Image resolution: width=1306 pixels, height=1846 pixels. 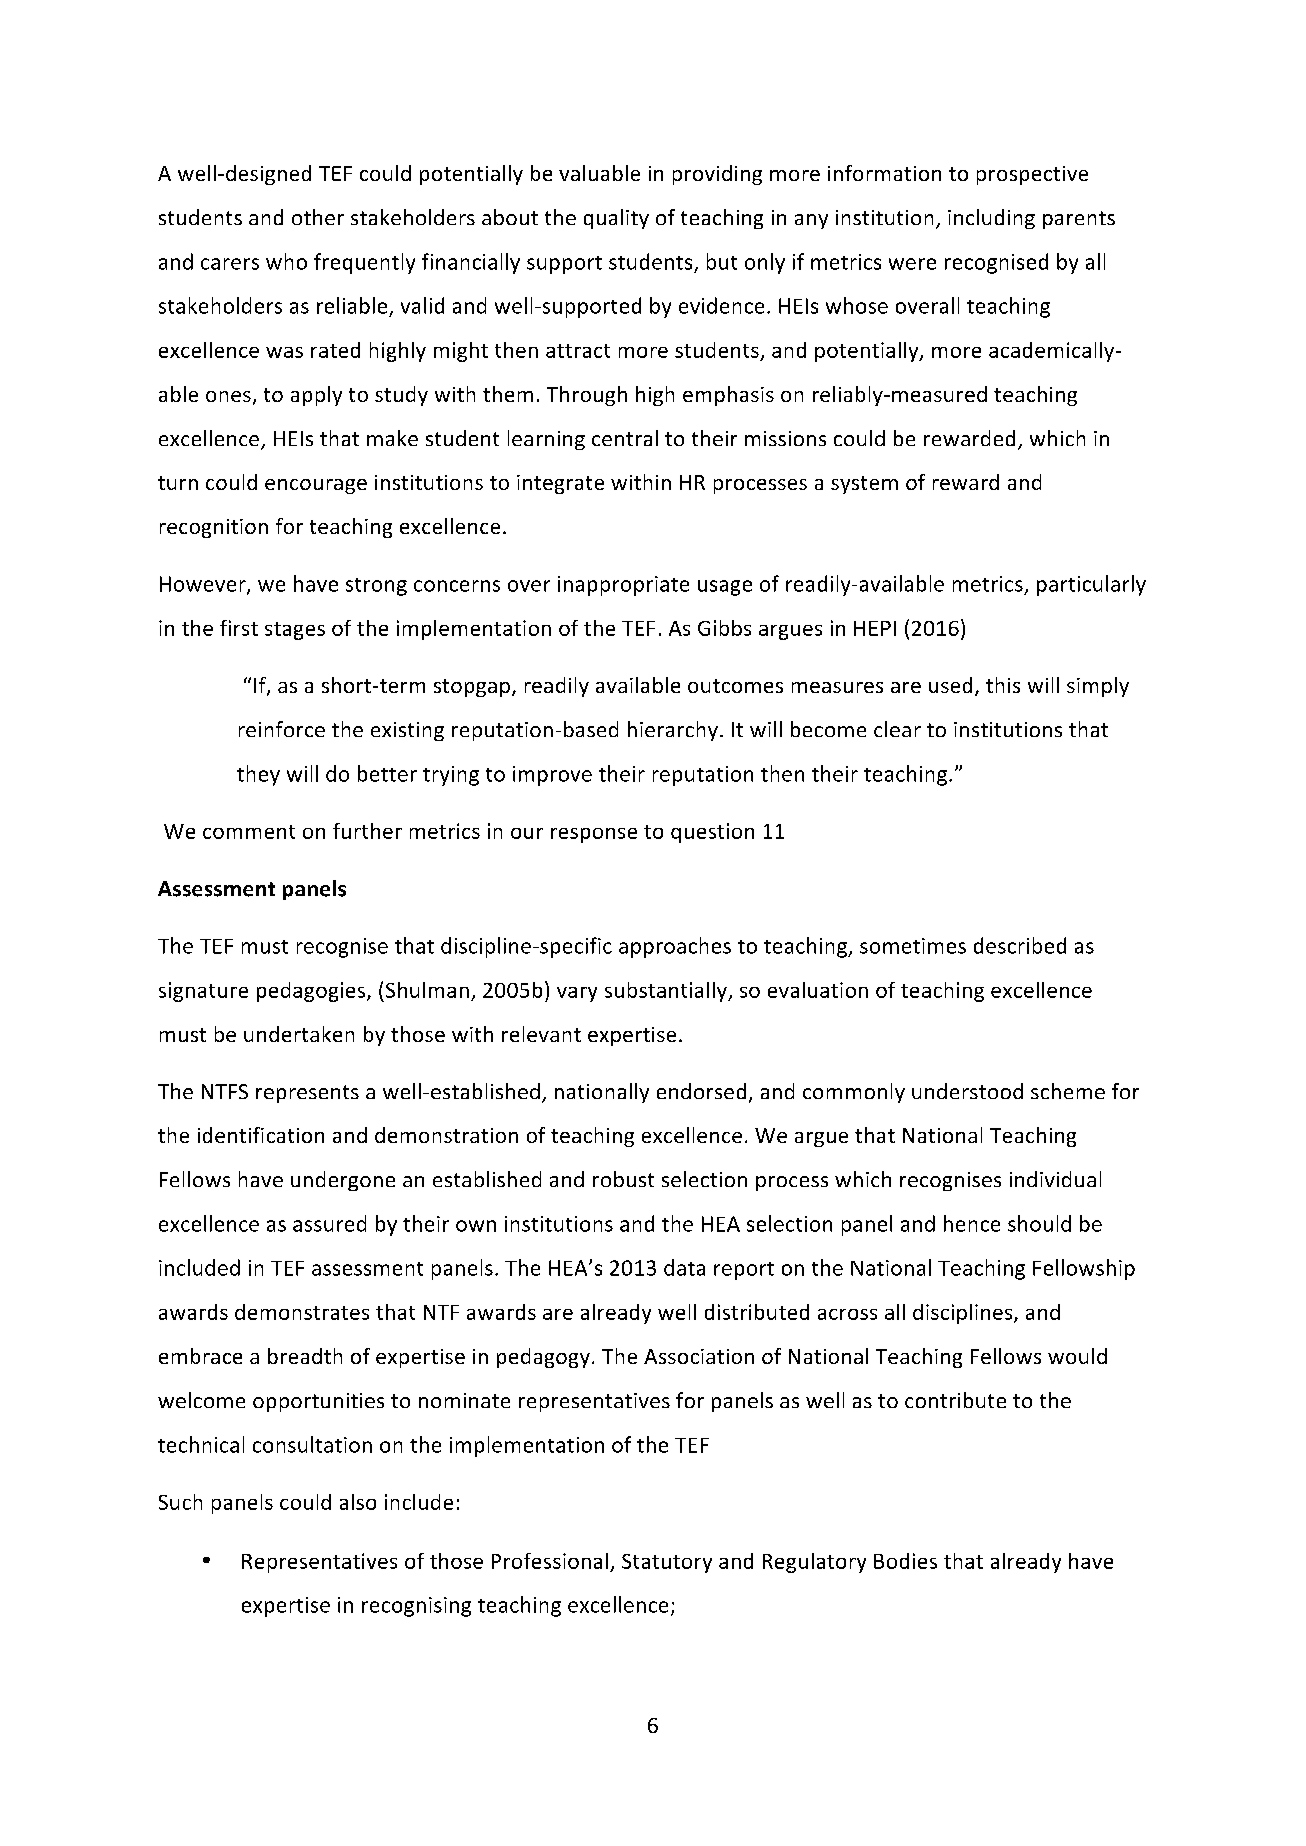 What do you see at coordinates (318, 217) in the document?
I see `other` at bounding box center [318, 217].
